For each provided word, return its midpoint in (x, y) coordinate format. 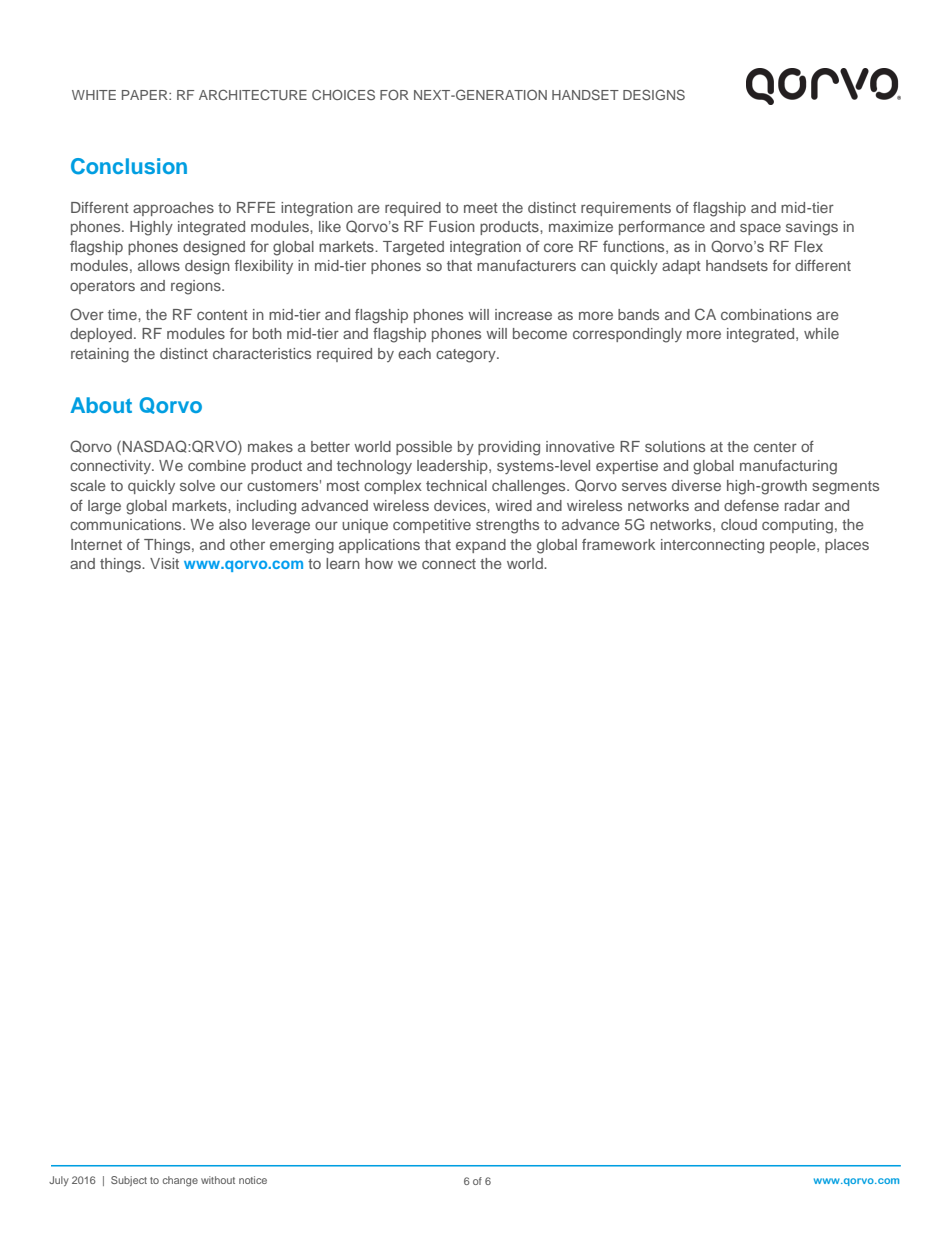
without (218, 1180)
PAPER (146, 95)
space (760, 229)
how (379, 563)
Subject (129, 1181)
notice (253, 1180)
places (847, 546)
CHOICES (343, 94)
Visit (164, 563)
